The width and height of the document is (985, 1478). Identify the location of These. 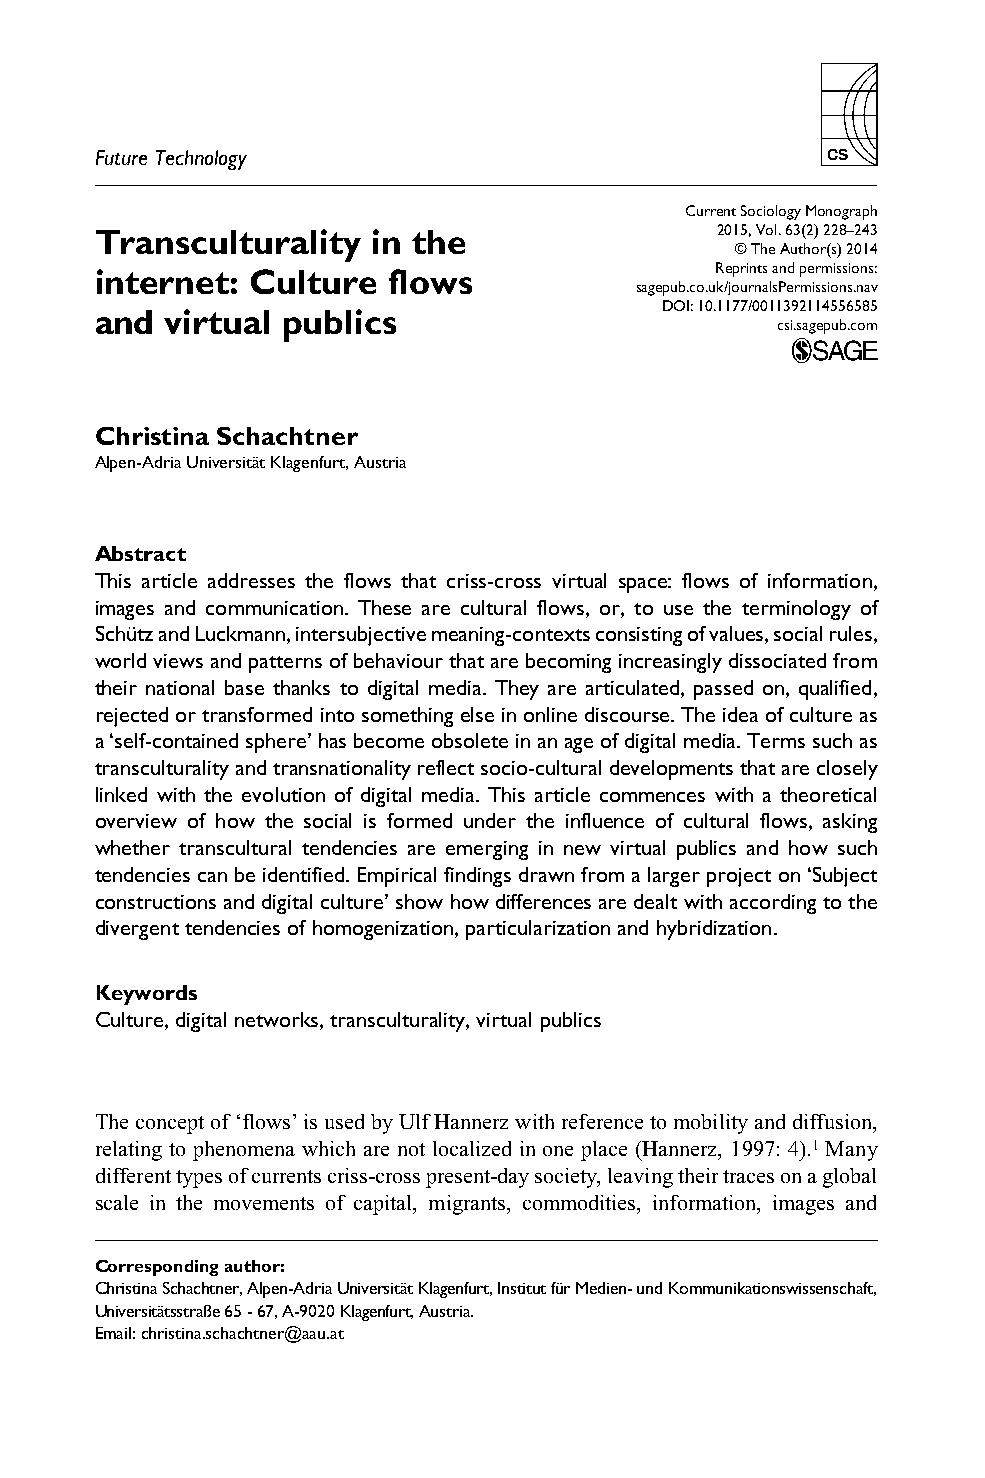
(384, 607).
